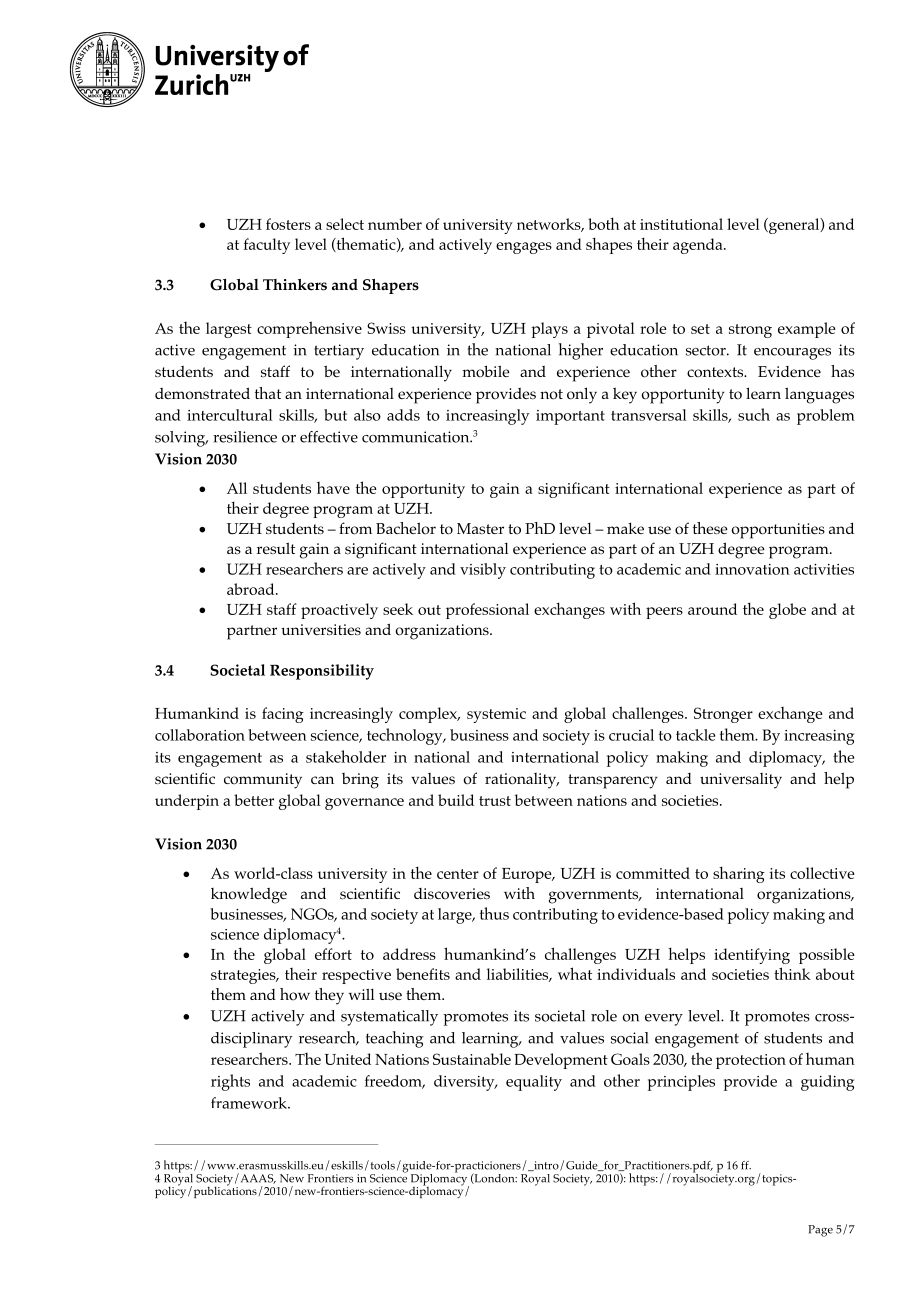  I want to click on faculty, so click(267, 246).
